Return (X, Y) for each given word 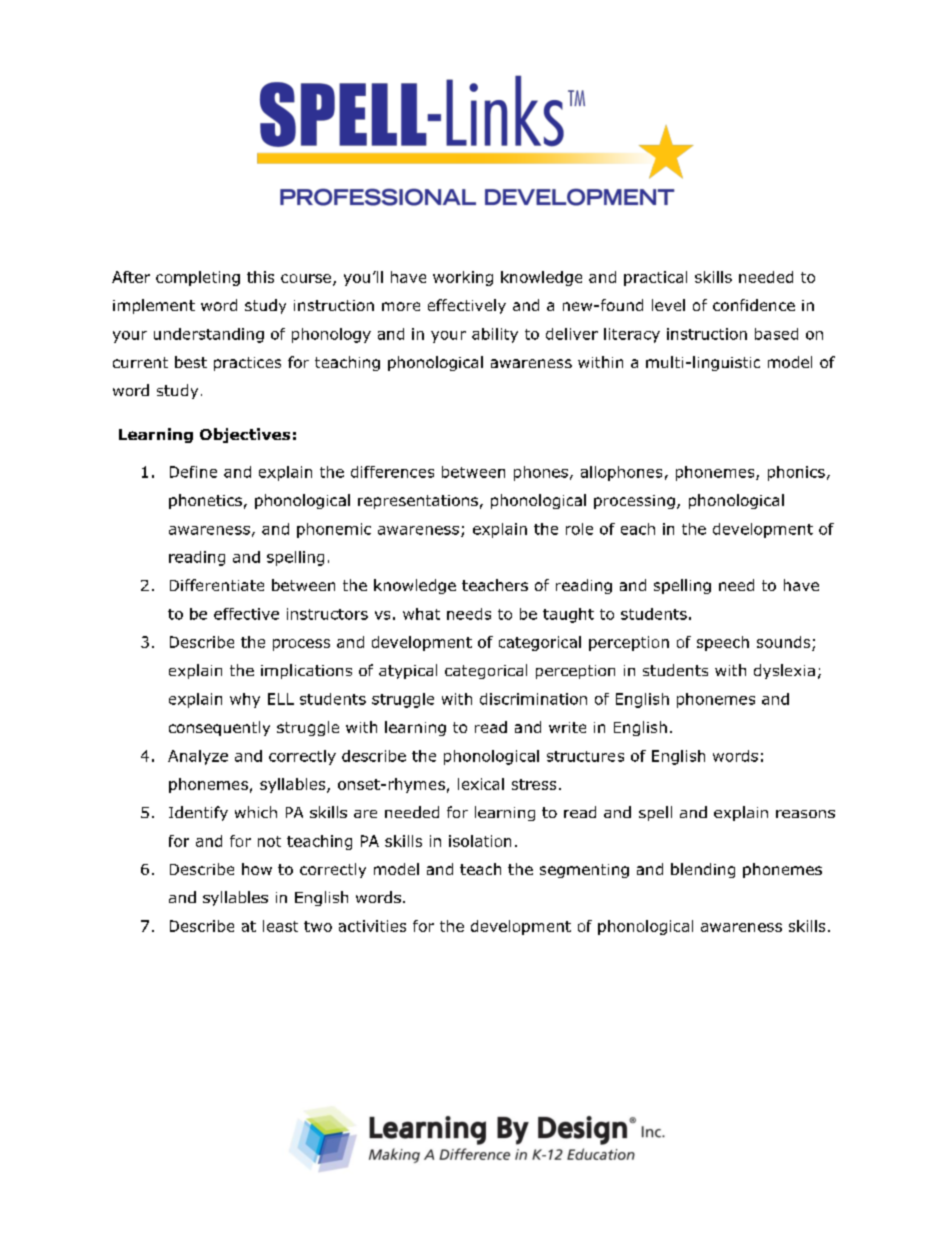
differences (392, 472)
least (280, 926)
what (421, 614)
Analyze (198, 757)
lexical (481, 784)
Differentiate (217, 585)
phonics (796, 473)
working (463, 278)
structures (585, 756)
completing (198, 278)
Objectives (245, 435)
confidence (754, 305)
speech (723, 643)
